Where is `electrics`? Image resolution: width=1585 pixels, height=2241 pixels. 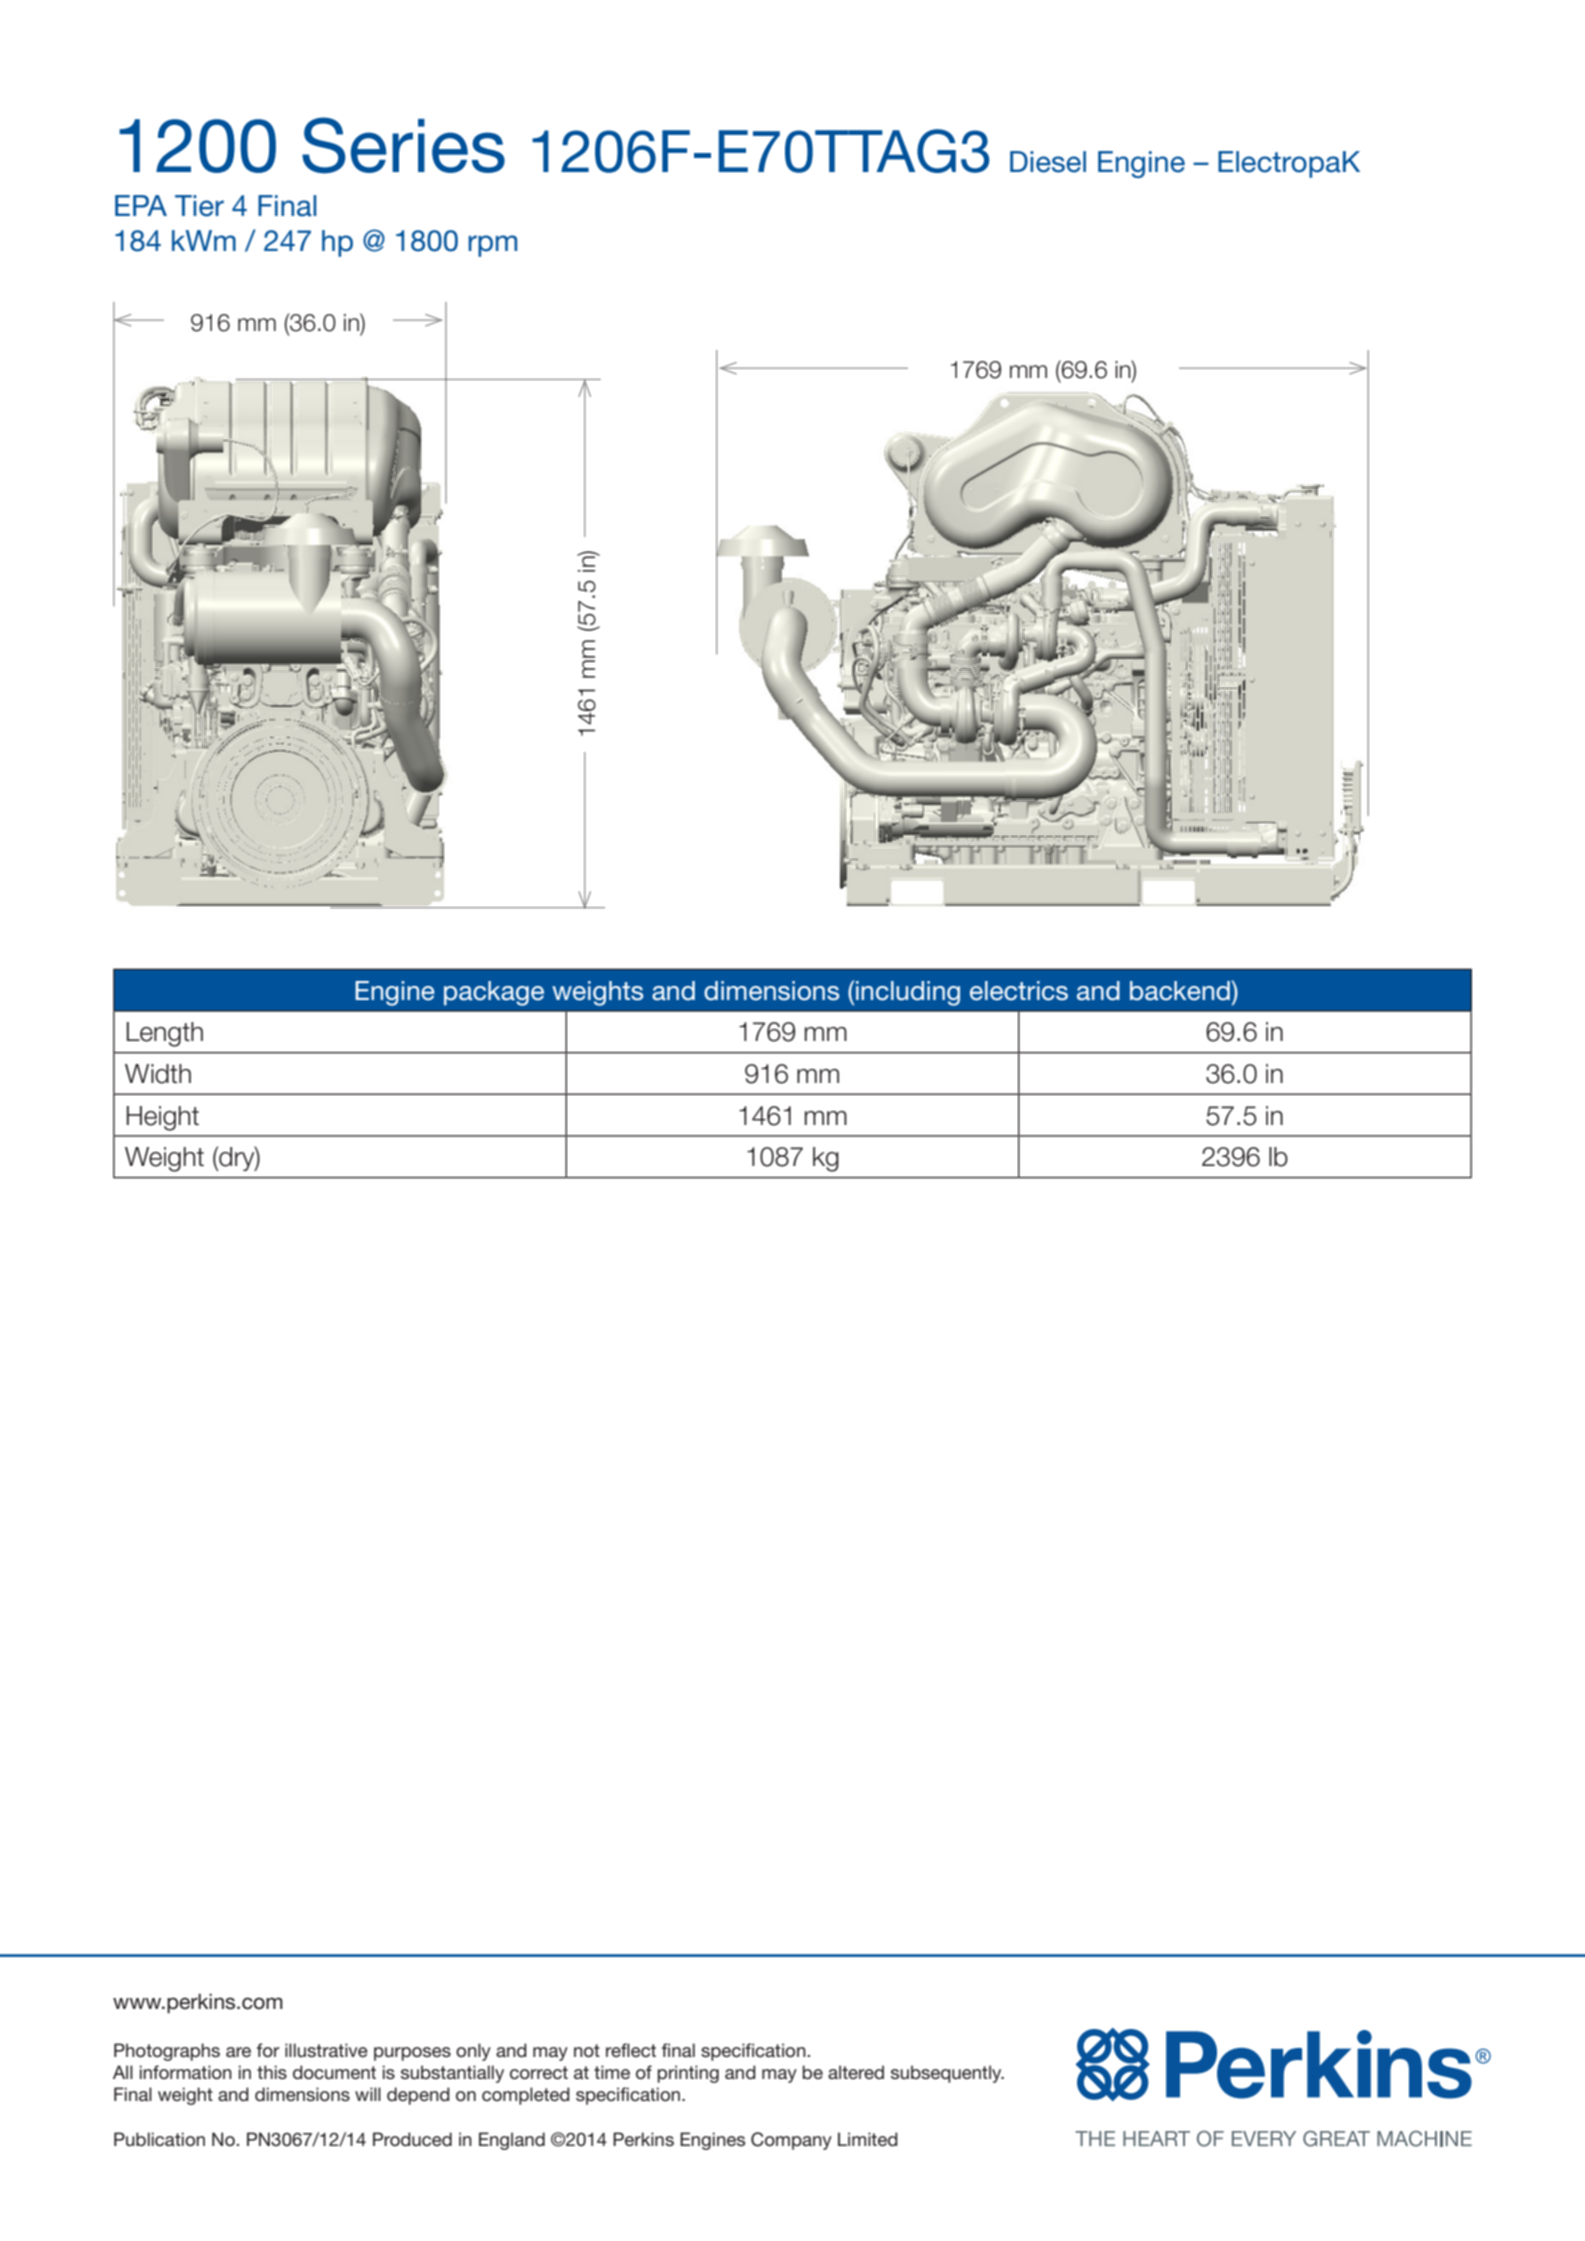 electrics is located at coordinates (1019, 991).
